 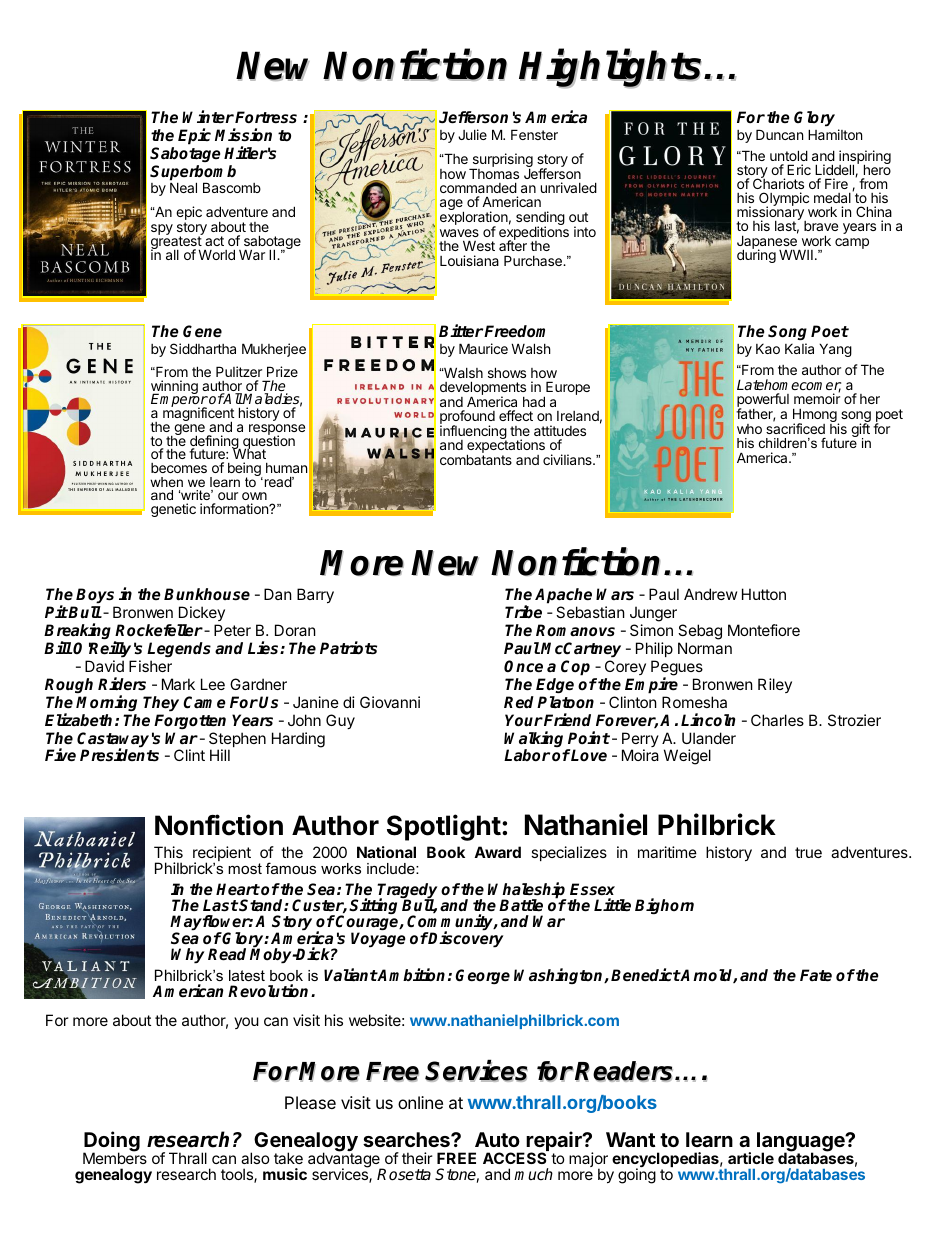 What do you see at coordinates (523, 666) in the screenshot?
I see `Once` at bounding box center [523, 666].
